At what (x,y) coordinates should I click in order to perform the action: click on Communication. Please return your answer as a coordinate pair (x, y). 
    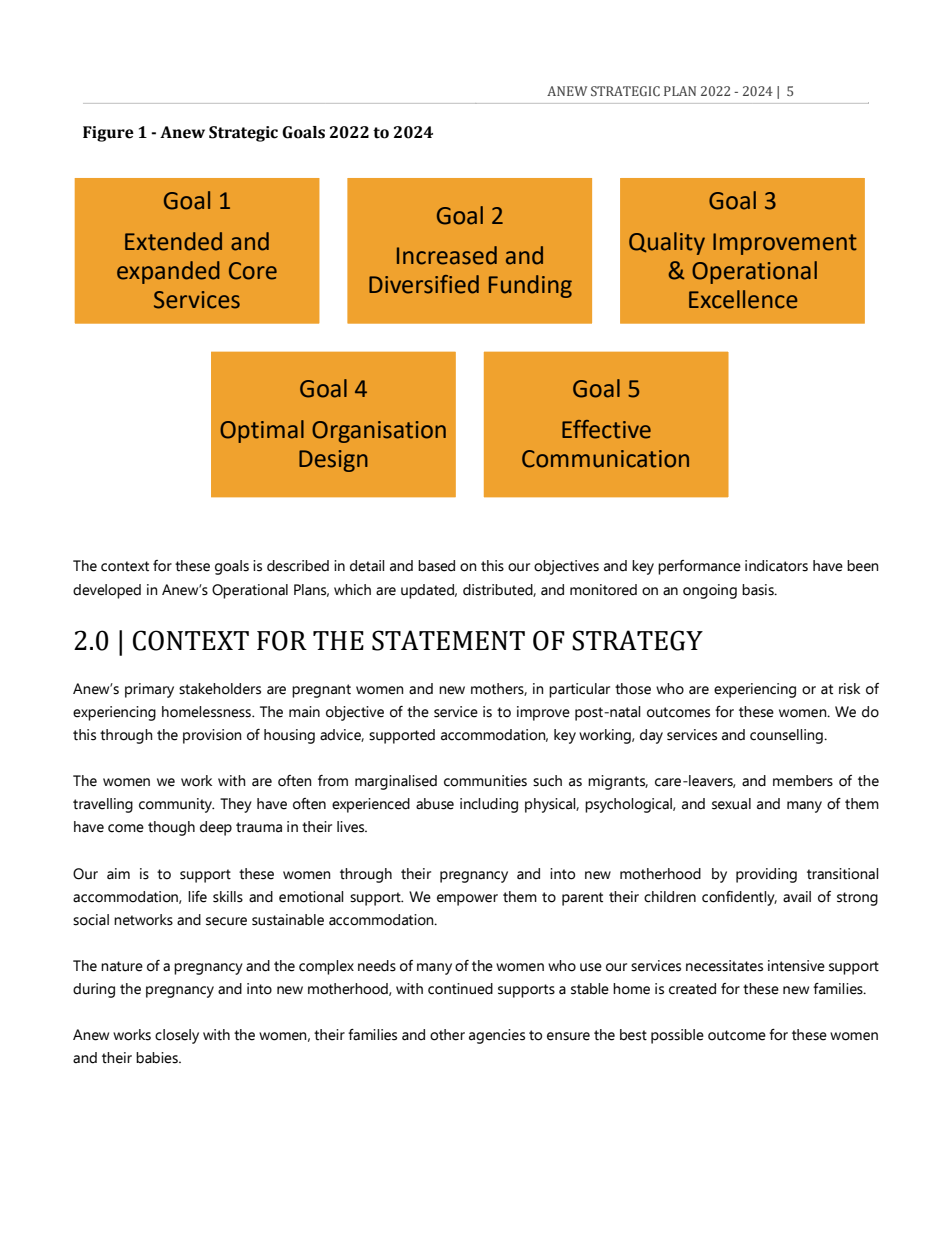
    Looking at the image, I should click on (605, 459).
